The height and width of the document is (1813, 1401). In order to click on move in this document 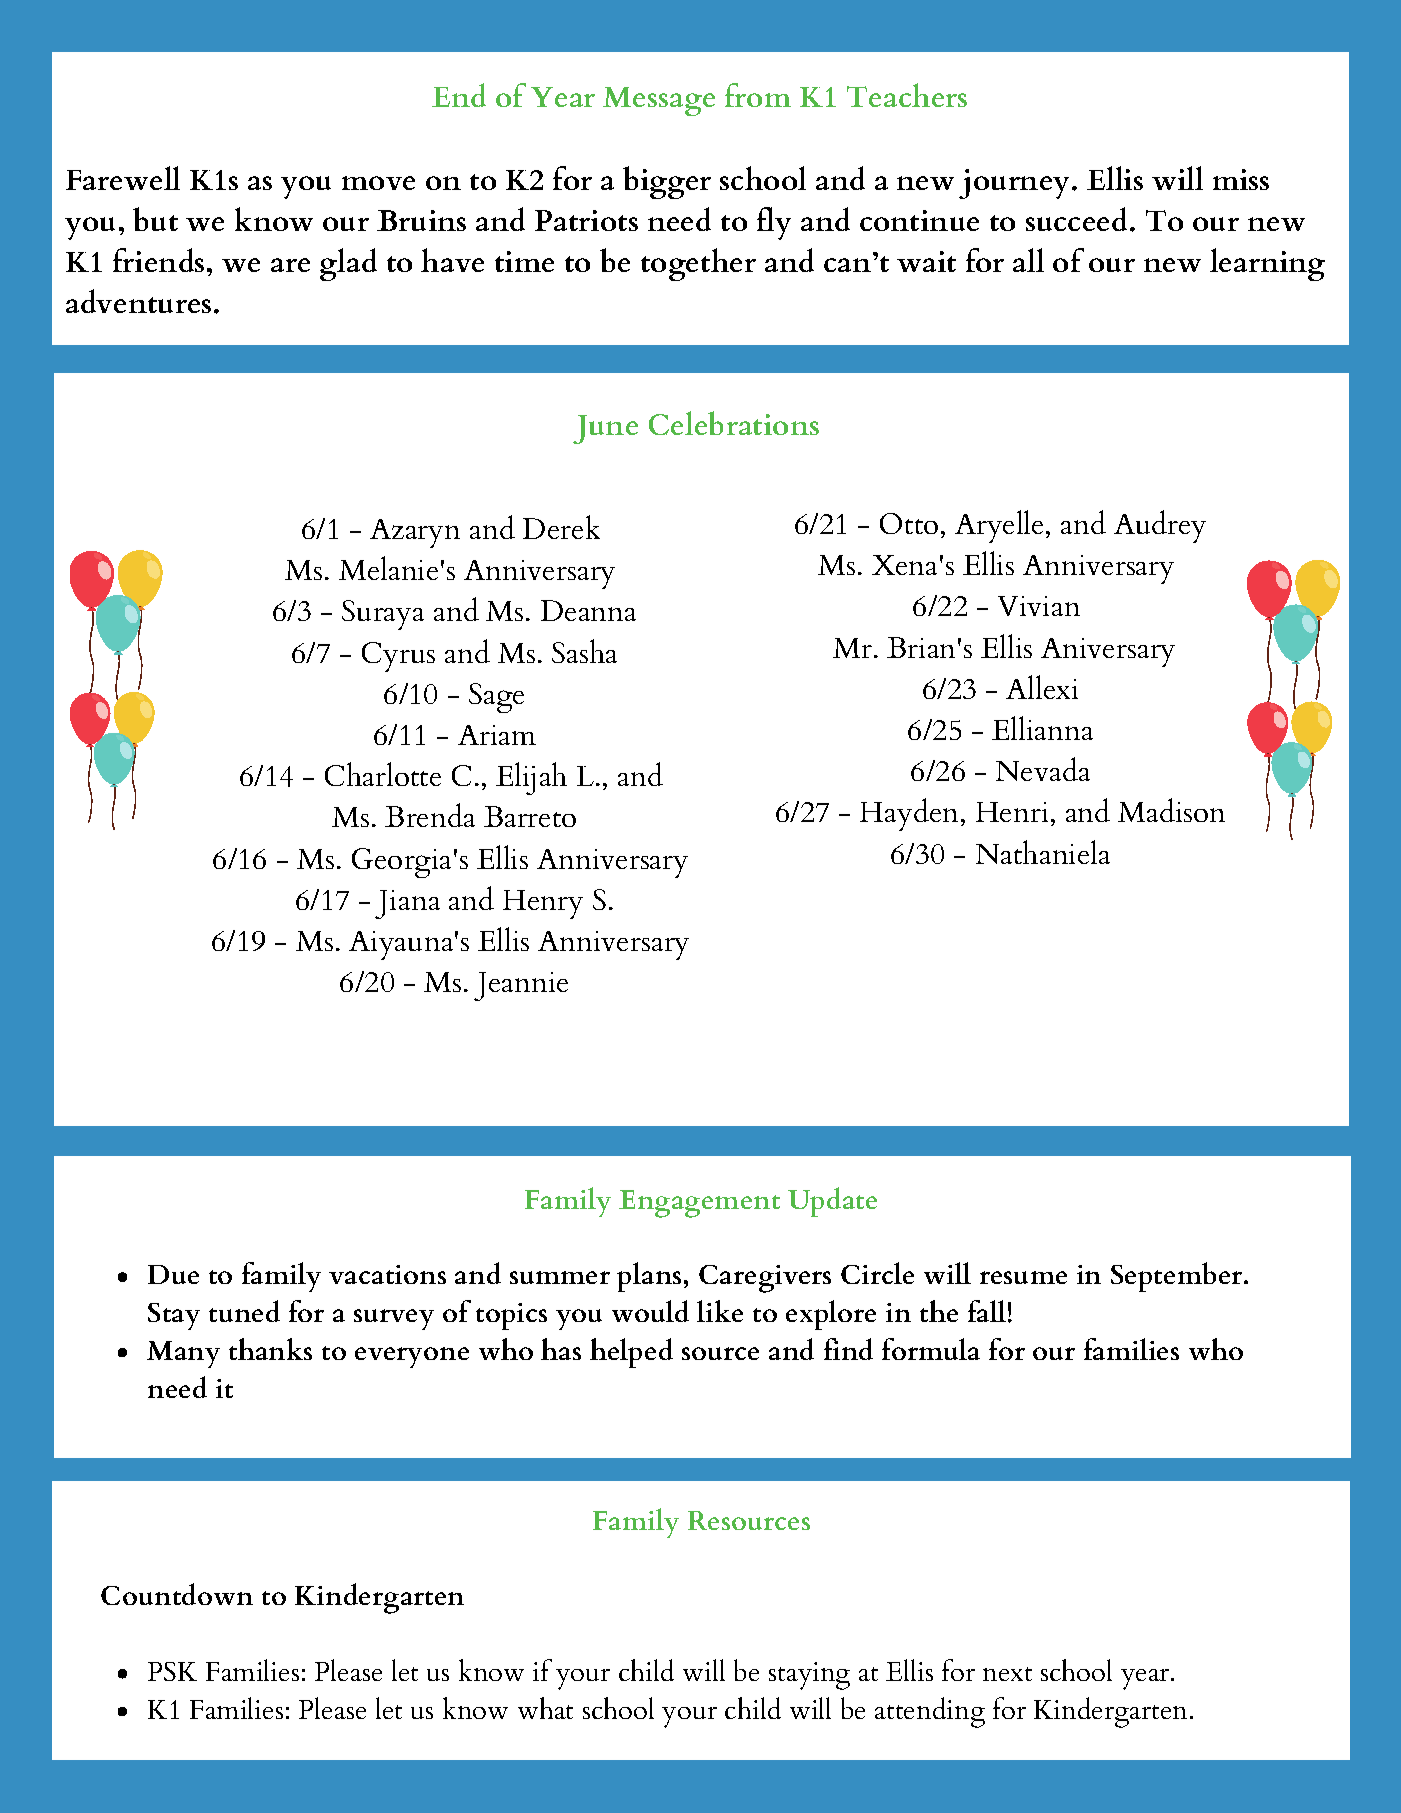, I will do `click(378, 183)`.
